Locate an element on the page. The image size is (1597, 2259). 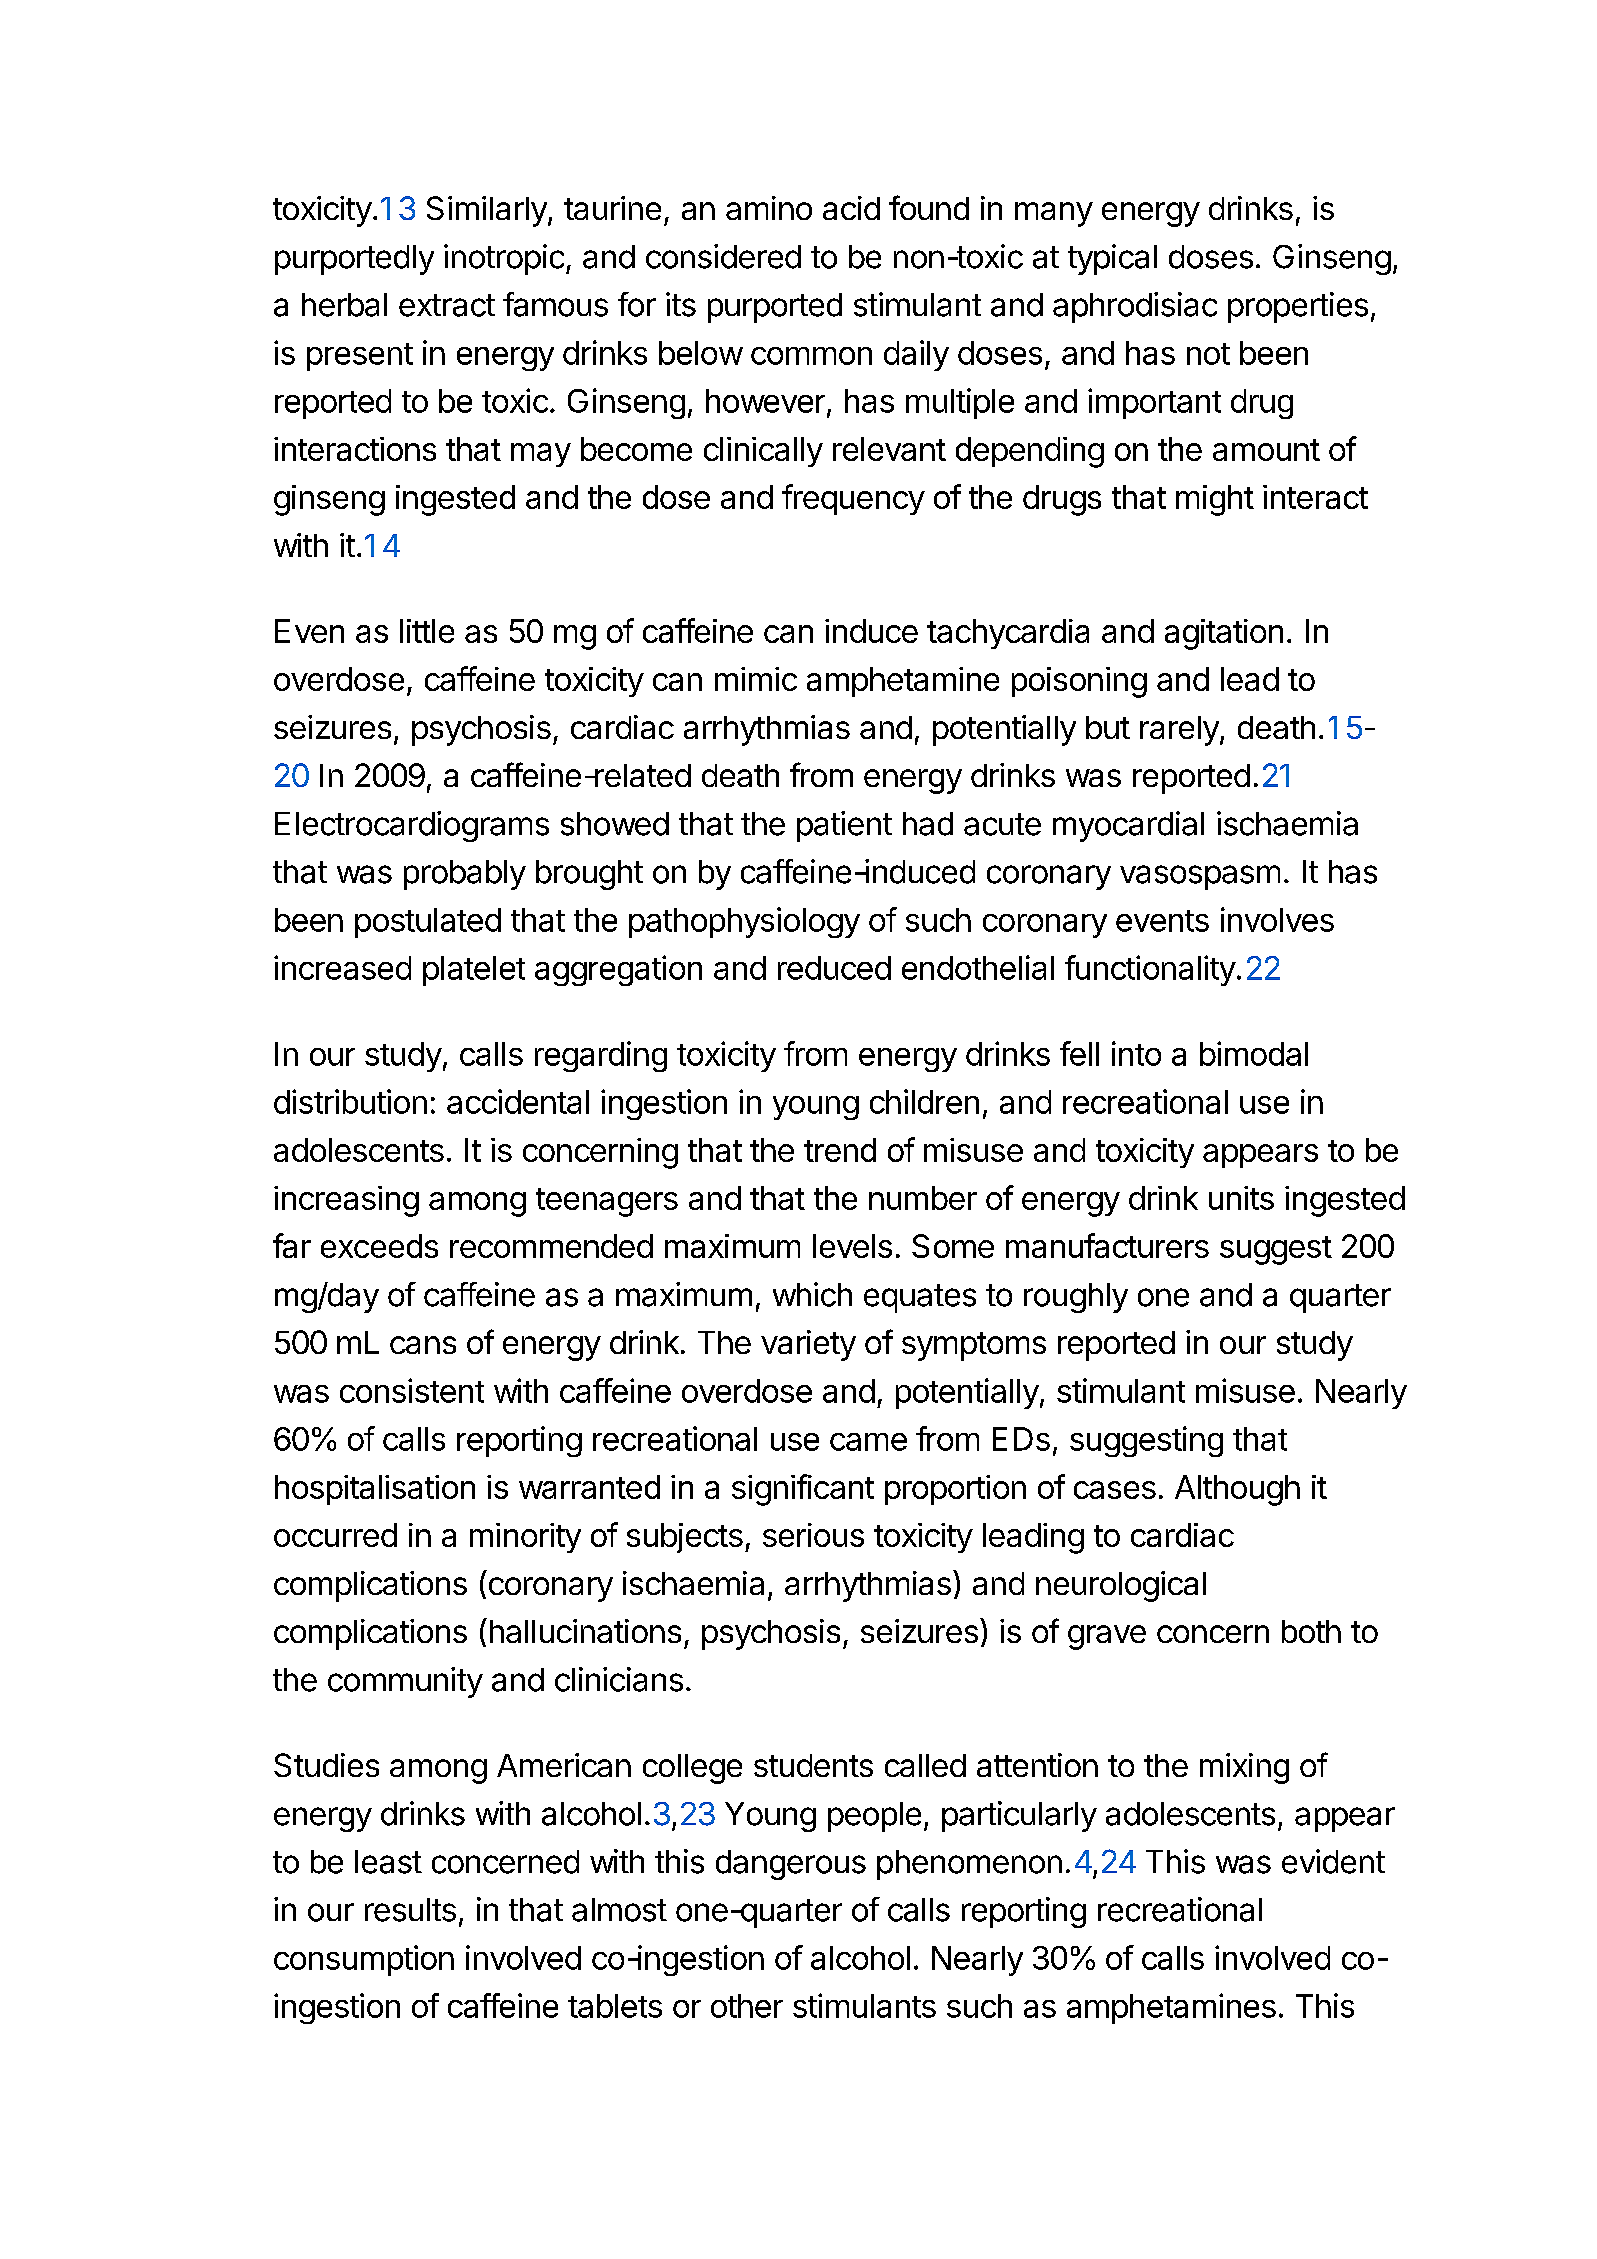
consistent is located at coordinates (412, 1390).
